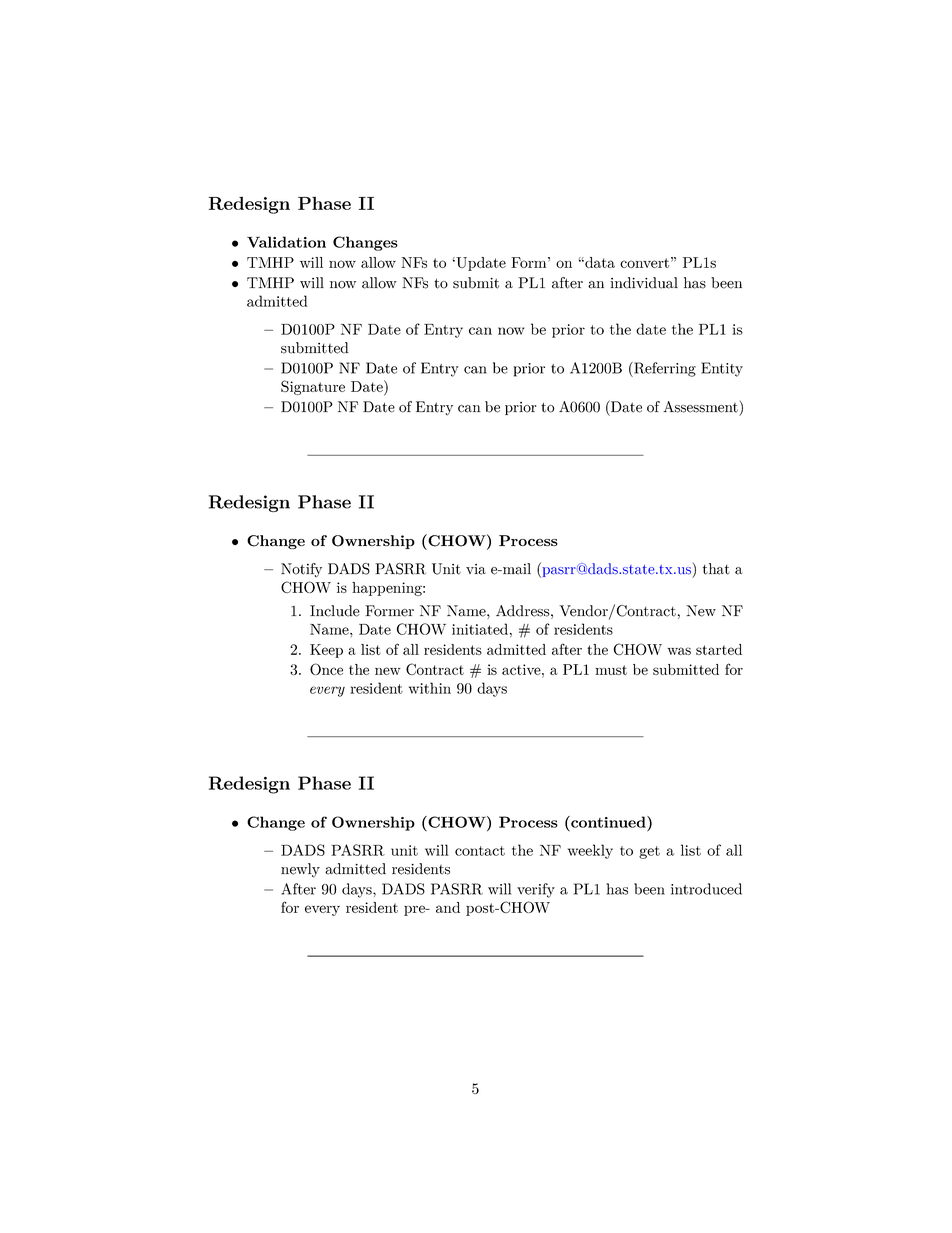 The image size is (952, 1233). Describe the element at coordinates (300, 870) in the page. I see `newly` at that location.
